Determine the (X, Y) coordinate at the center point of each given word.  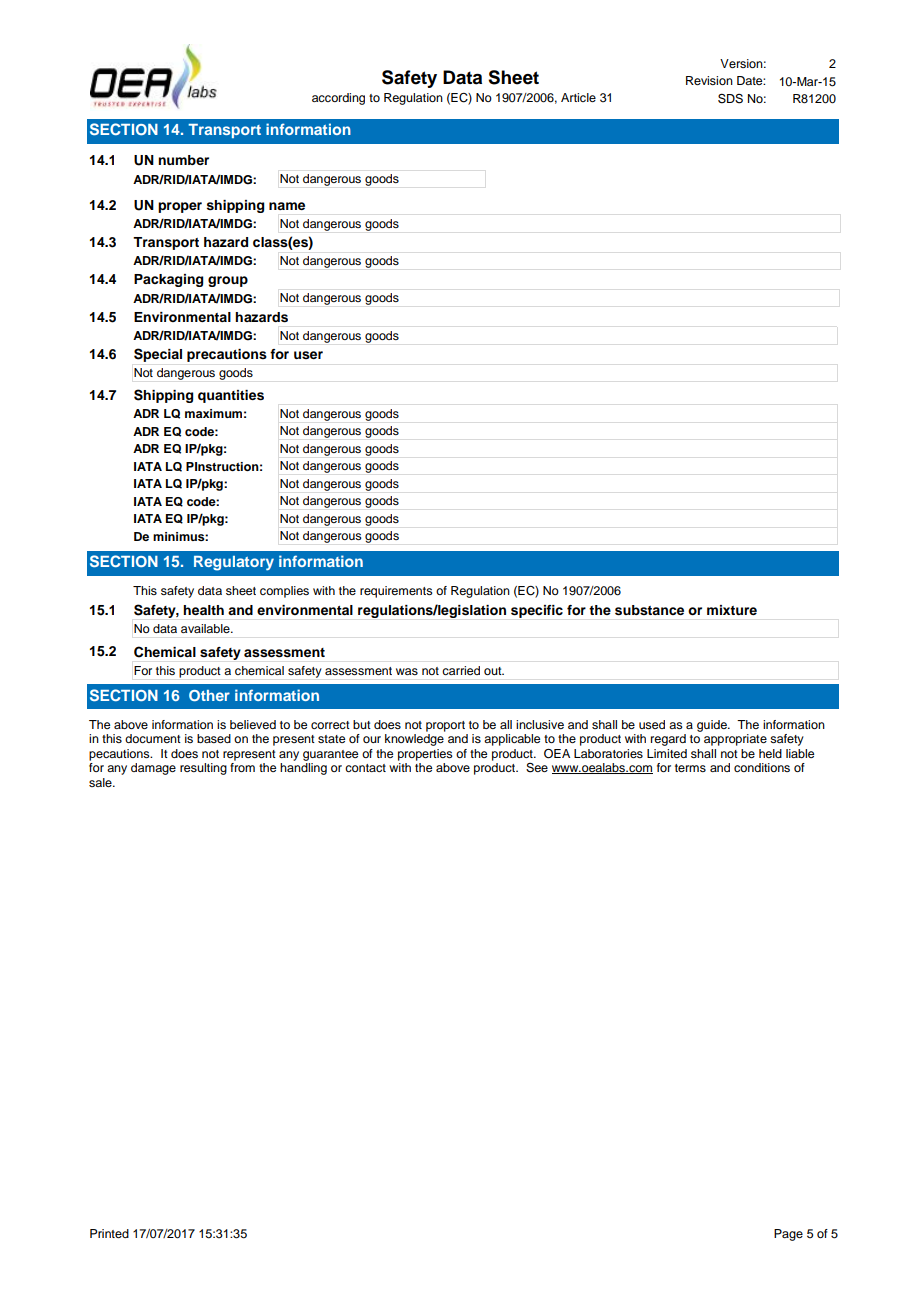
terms (690, 768)
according (338, 99)
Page (788, 1235)
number (183, 160)
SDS (730, 98)
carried (461, 670)
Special (158, 355)
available (206, 628)
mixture (732, 610)
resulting (203, 769)
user (308, 355)
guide (713, 726)
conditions (762, 767)
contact (365, 768)
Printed (109, 1233)
